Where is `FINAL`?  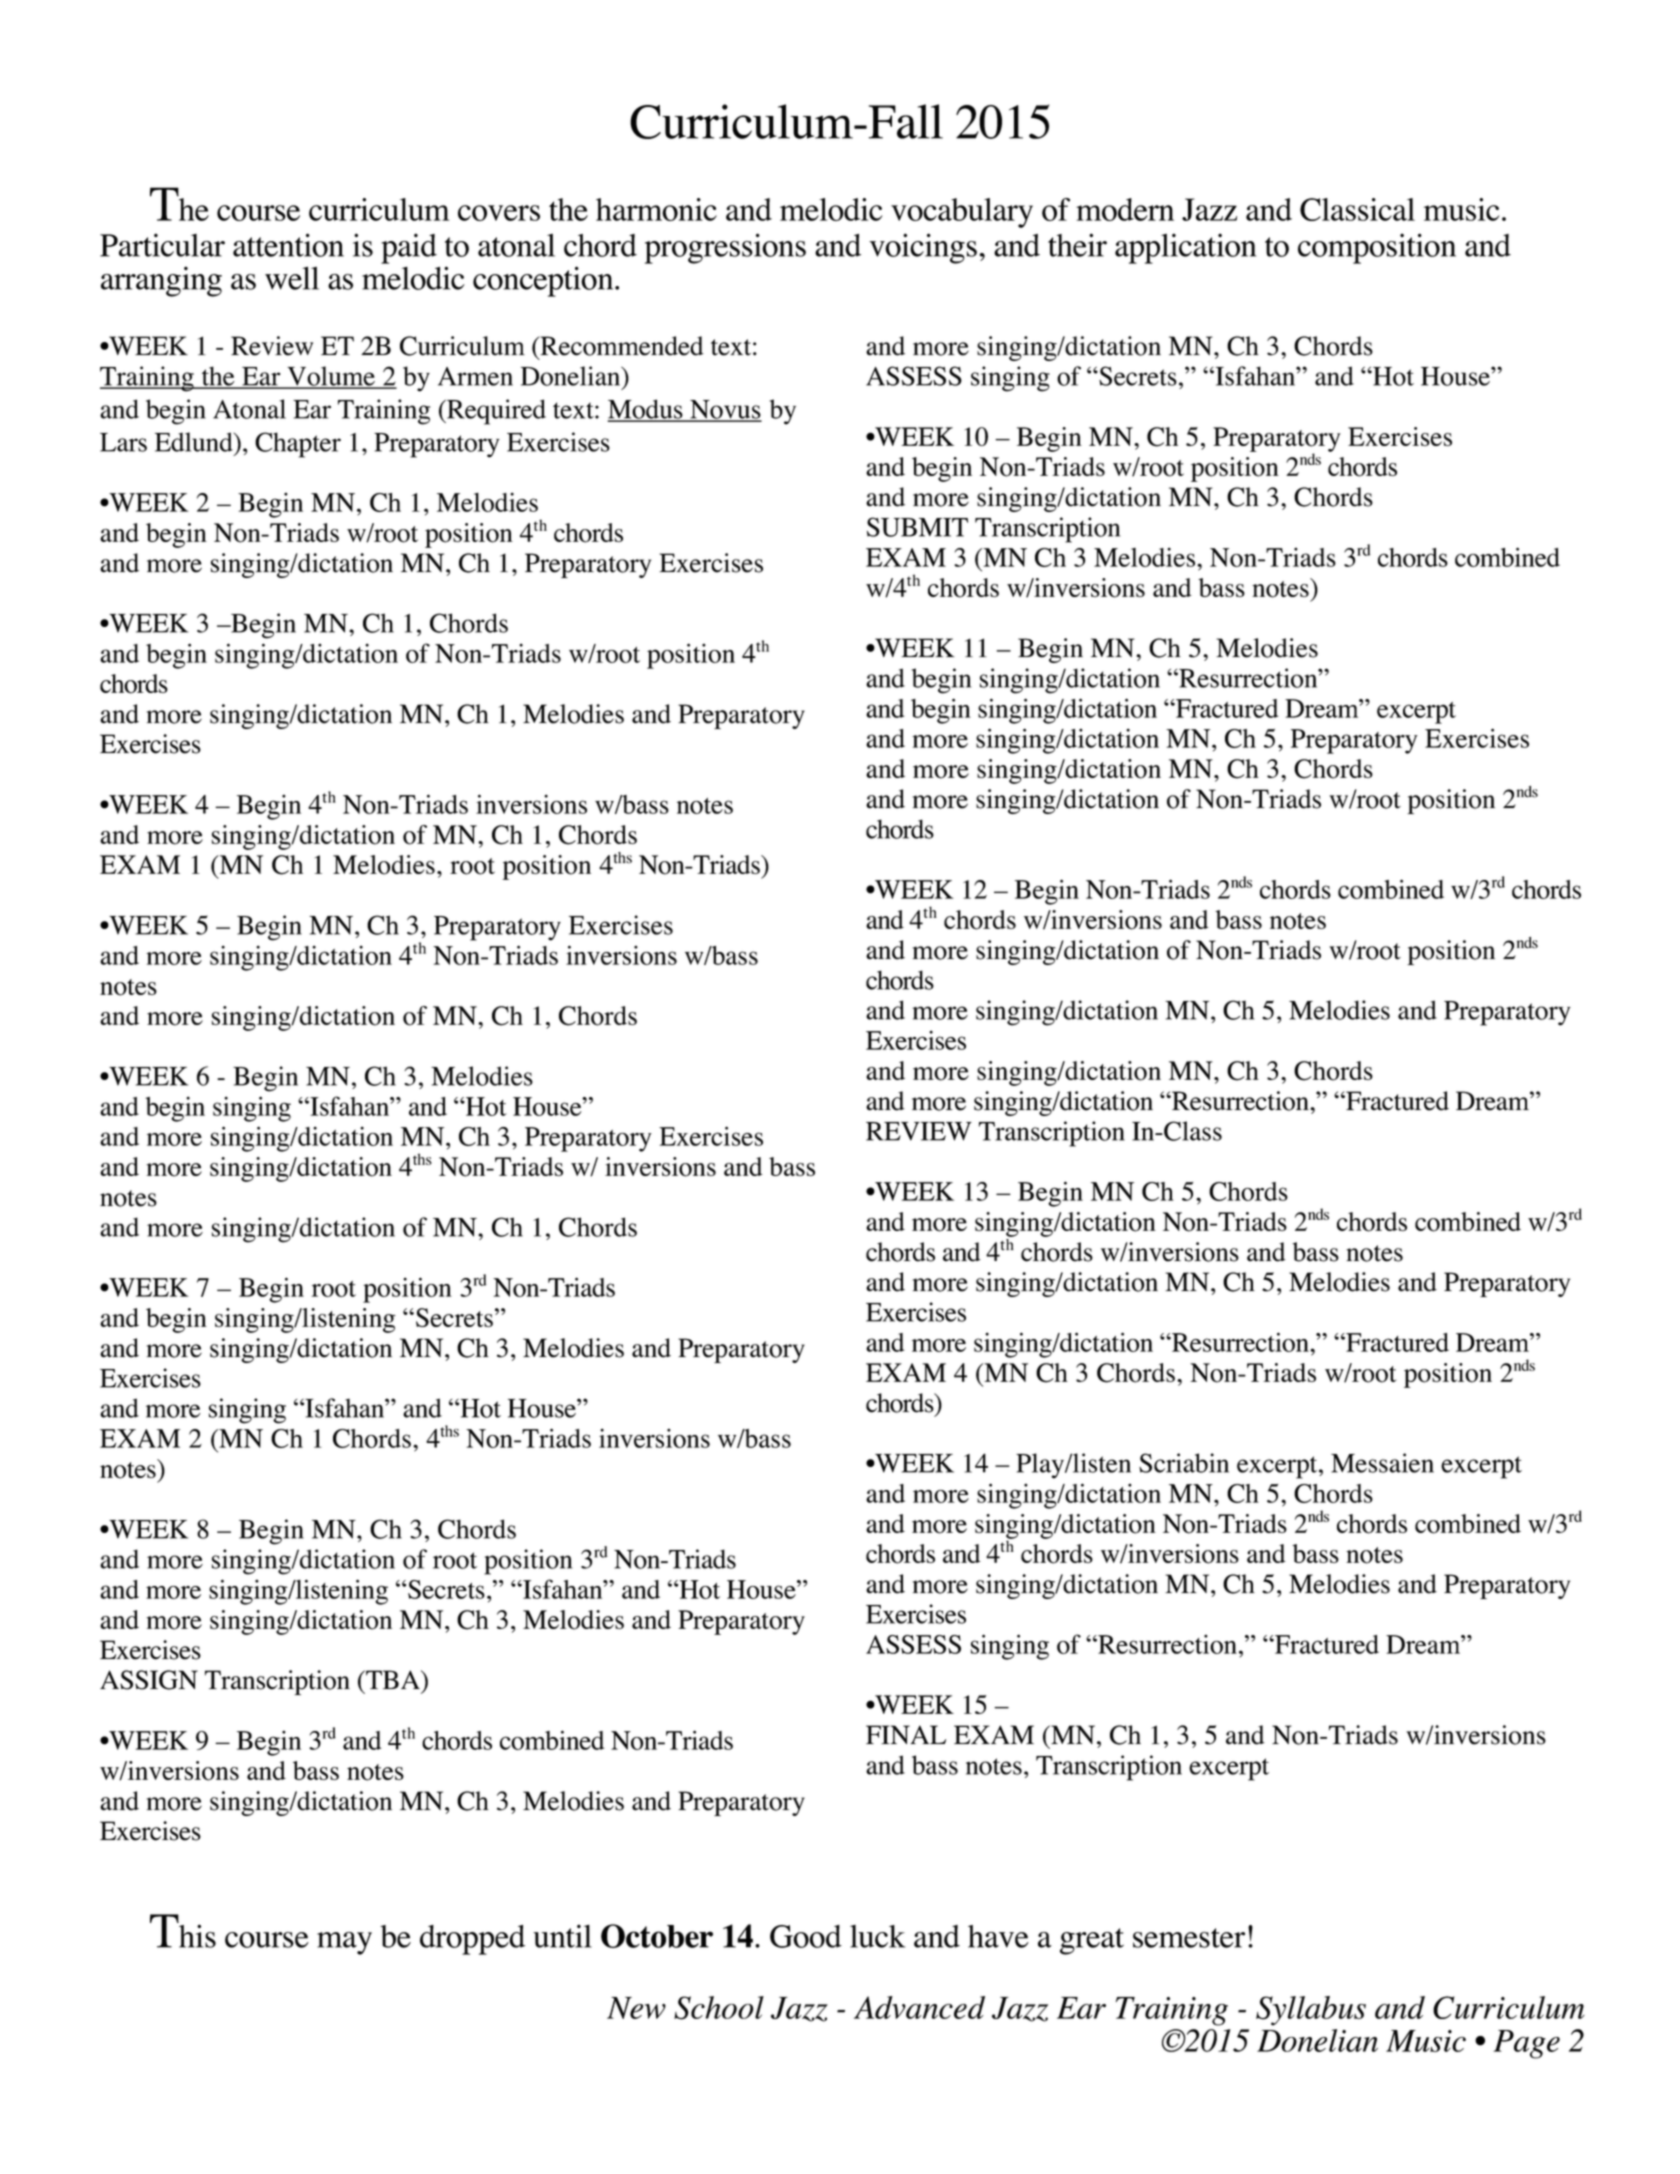
FINAL is located at coordinates (906, 1734).
